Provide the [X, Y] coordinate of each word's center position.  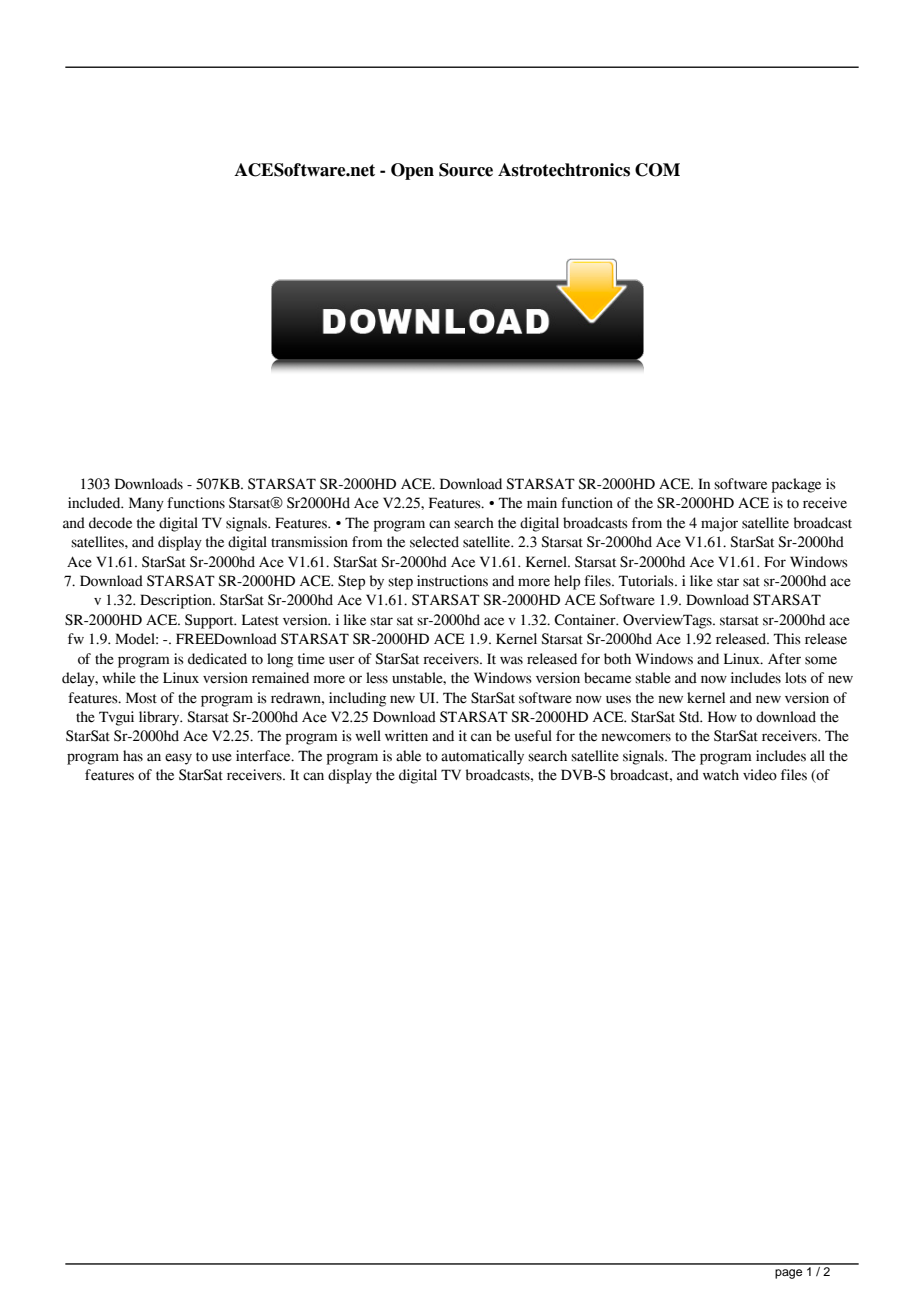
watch [721, 775]
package [796, 485]
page [788, 1274]
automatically [482, 757]
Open [412, 171]
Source [466, 170]
